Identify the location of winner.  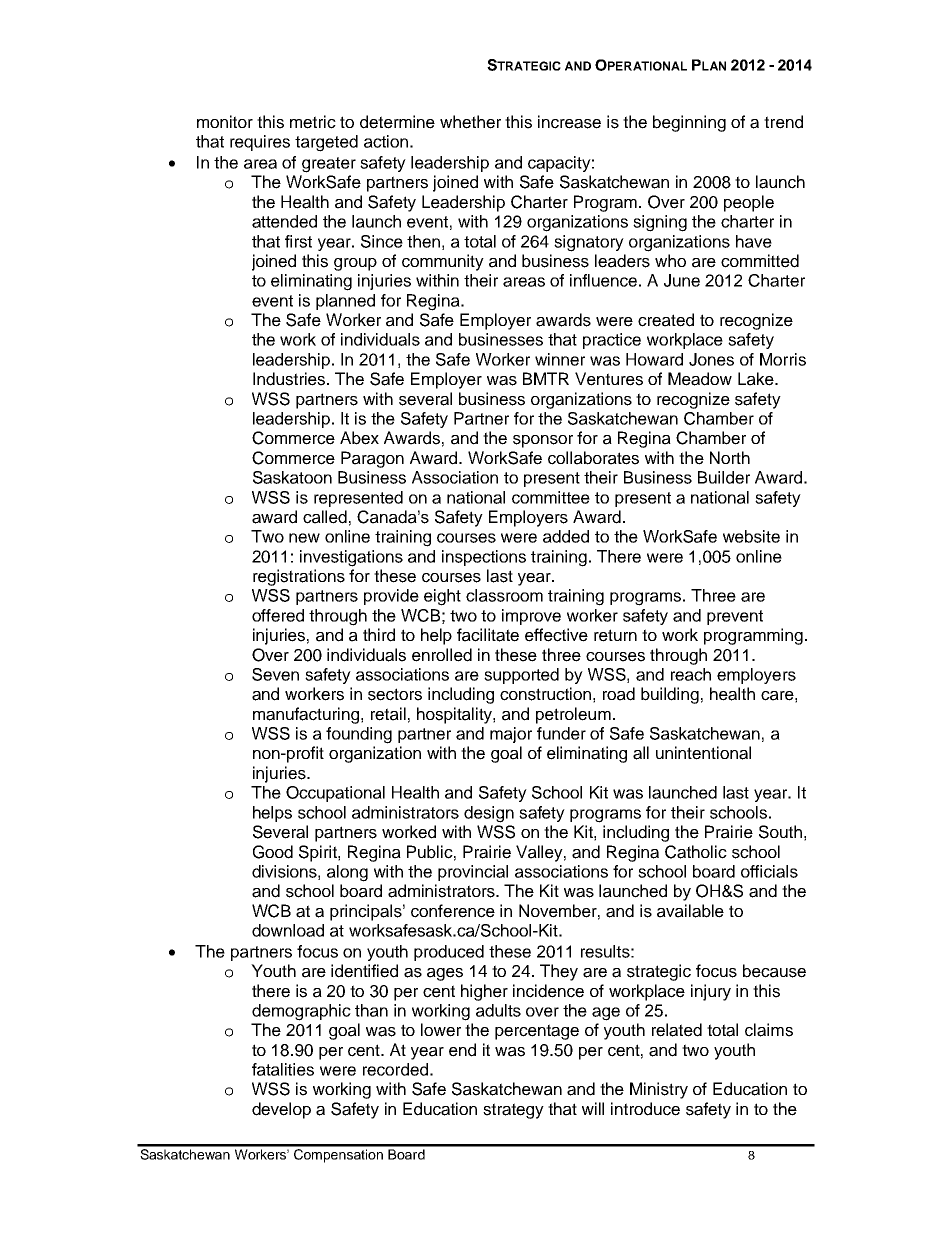
(560, 359).
